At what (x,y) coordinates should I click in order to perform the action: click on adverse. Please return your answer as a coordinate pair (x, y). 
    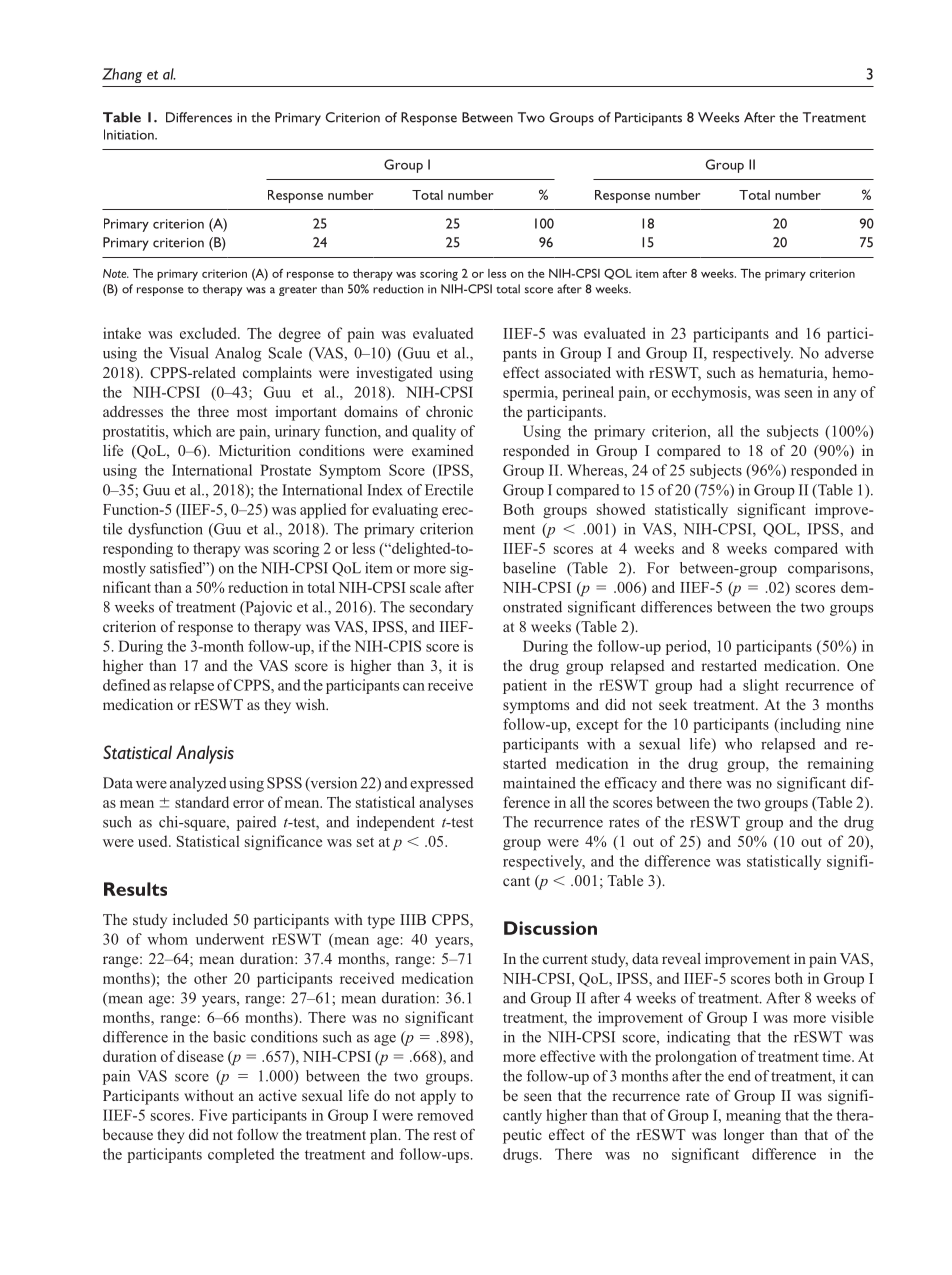
    Looking at the image, I should click on (849, 353).
